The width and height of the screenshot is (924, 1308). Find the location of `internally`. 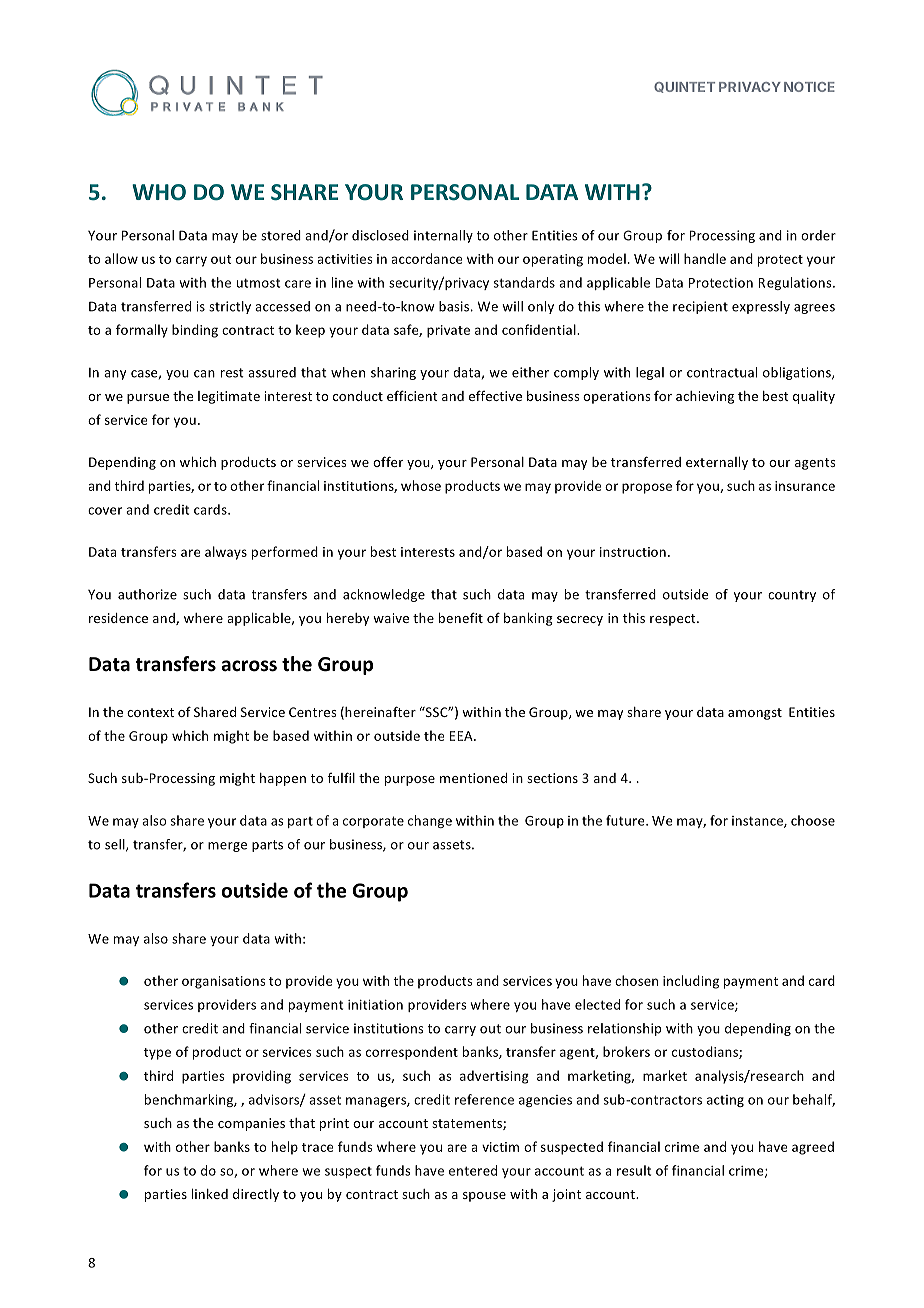

internally is located at coordinates (443, 236).
